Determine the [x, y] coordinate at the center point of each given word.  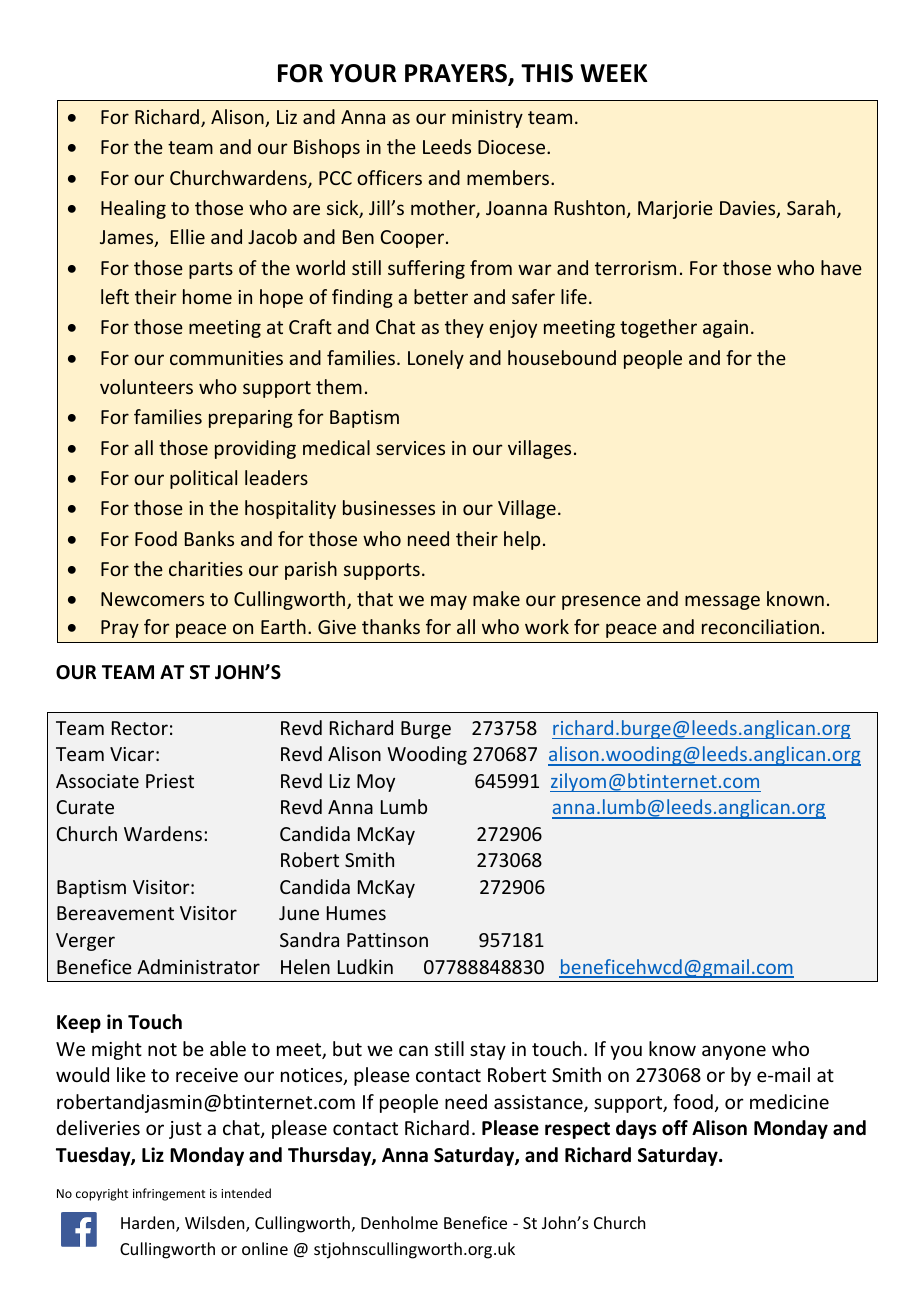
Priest [170, 781]
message [722, 602]
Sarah [811, 207]
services [410, 448]
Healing [133, 209]
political [203, 479]
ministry [487, 119]
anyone [734, 1052]
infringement [169, 1194]
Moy [376, 783]
